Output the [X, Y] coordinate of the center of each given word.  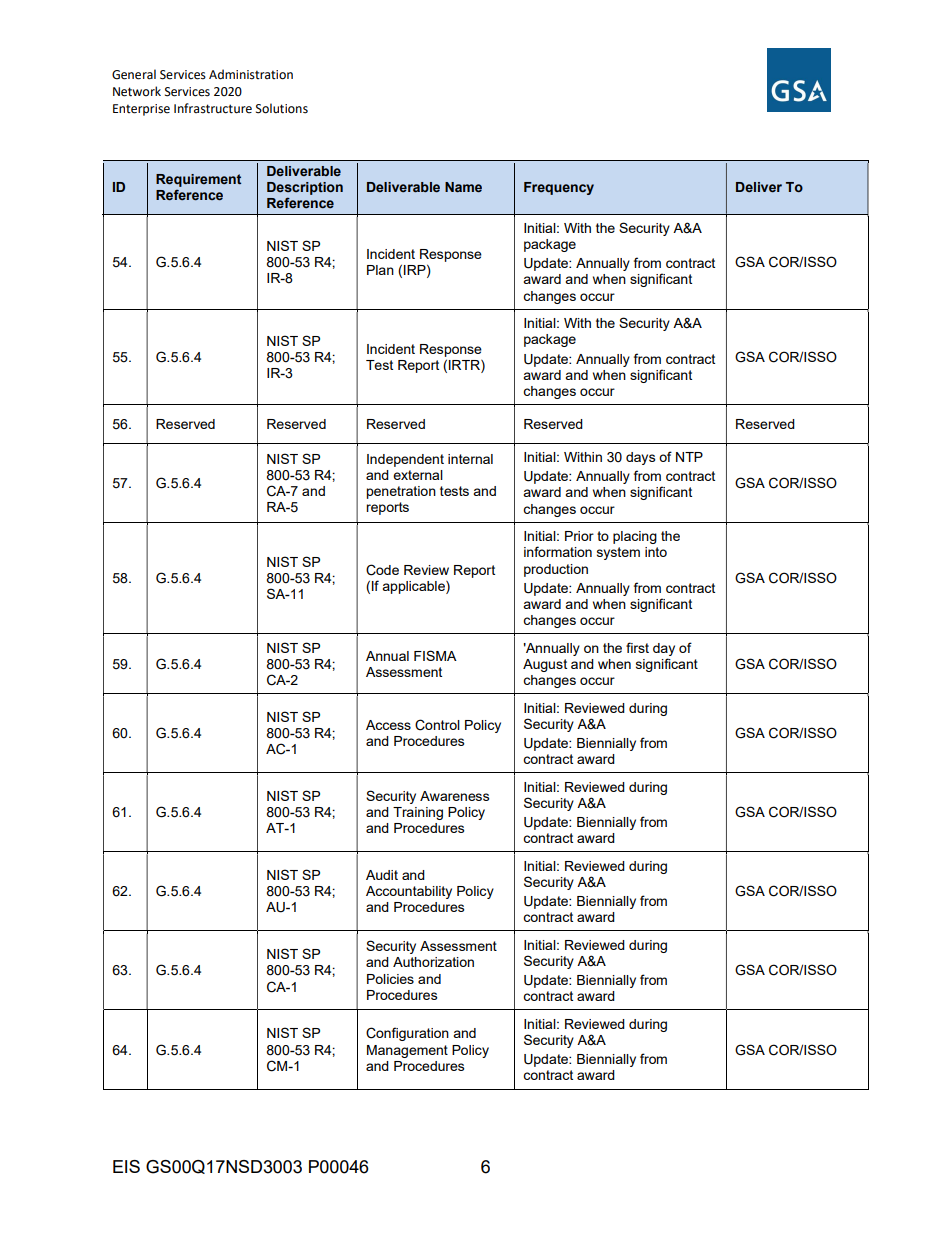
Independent [405, 460]
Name [463, 187]
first [637, 647]
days [641, 458]
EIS [126, 1166]
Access [388, 725]
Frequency [559, 188]
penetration [401, 492]
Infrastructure [213, 108]
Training [418, 813]
